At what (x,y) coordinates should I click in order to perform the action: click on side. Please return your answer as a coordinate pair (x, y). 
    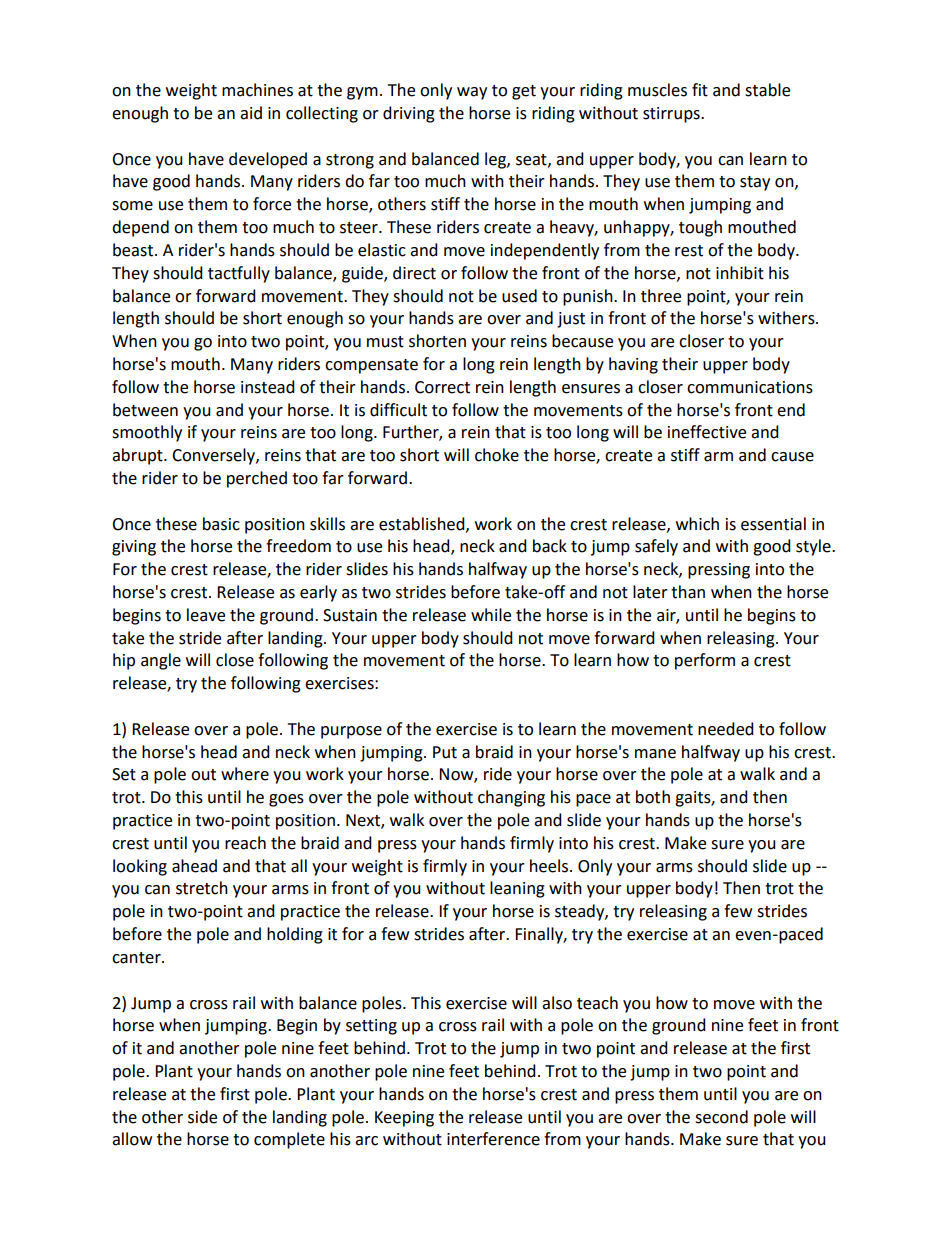
    Looking at the image, I should click on (202, 1117).
